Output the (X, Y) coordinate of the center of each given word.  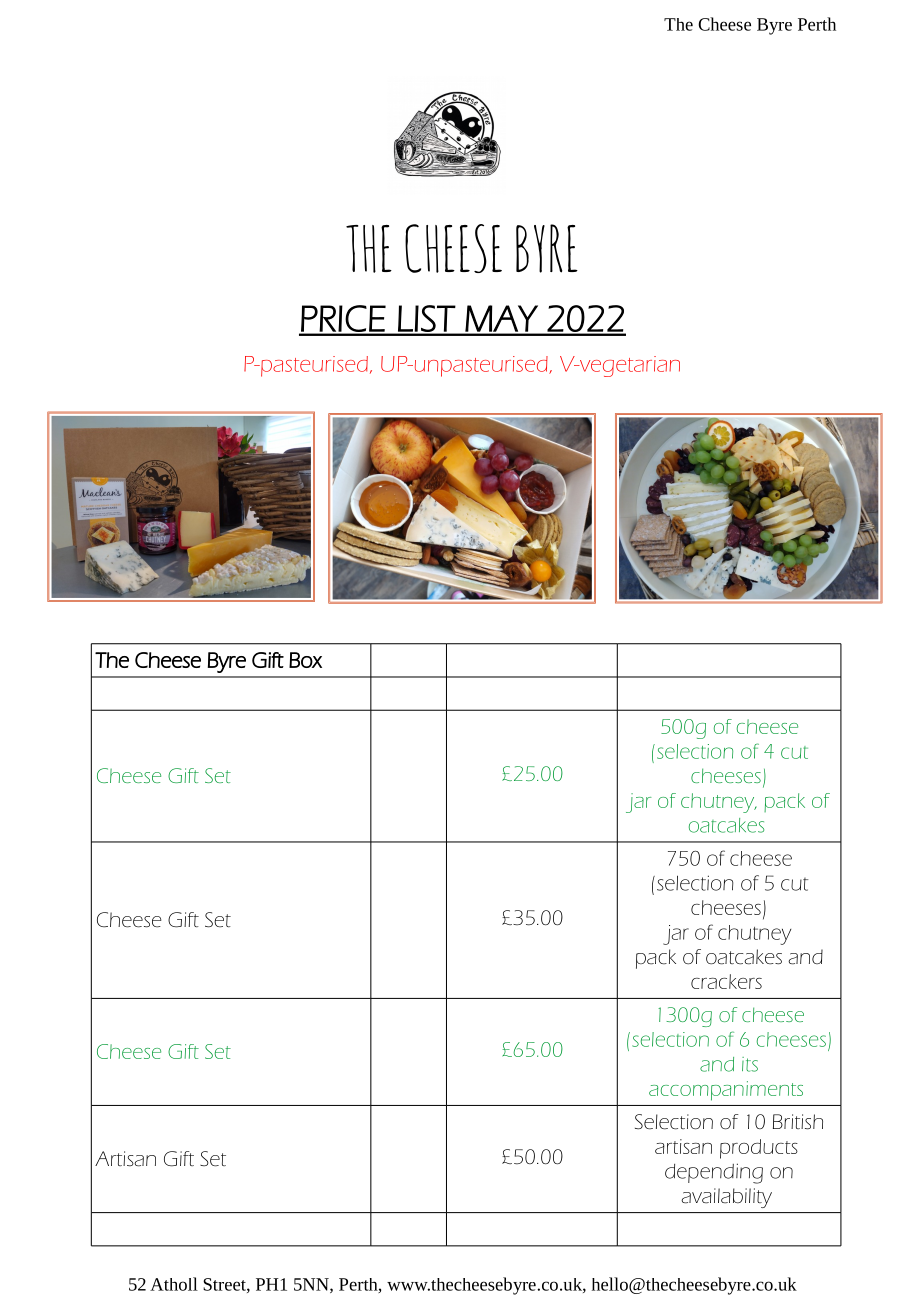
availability (726, 1198)
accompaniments (726, 1091)
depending (714, 1173)
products (759, 1149)
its (750, 1064)
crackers (726, 981)
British (798, 1122)
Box (305, 660)
